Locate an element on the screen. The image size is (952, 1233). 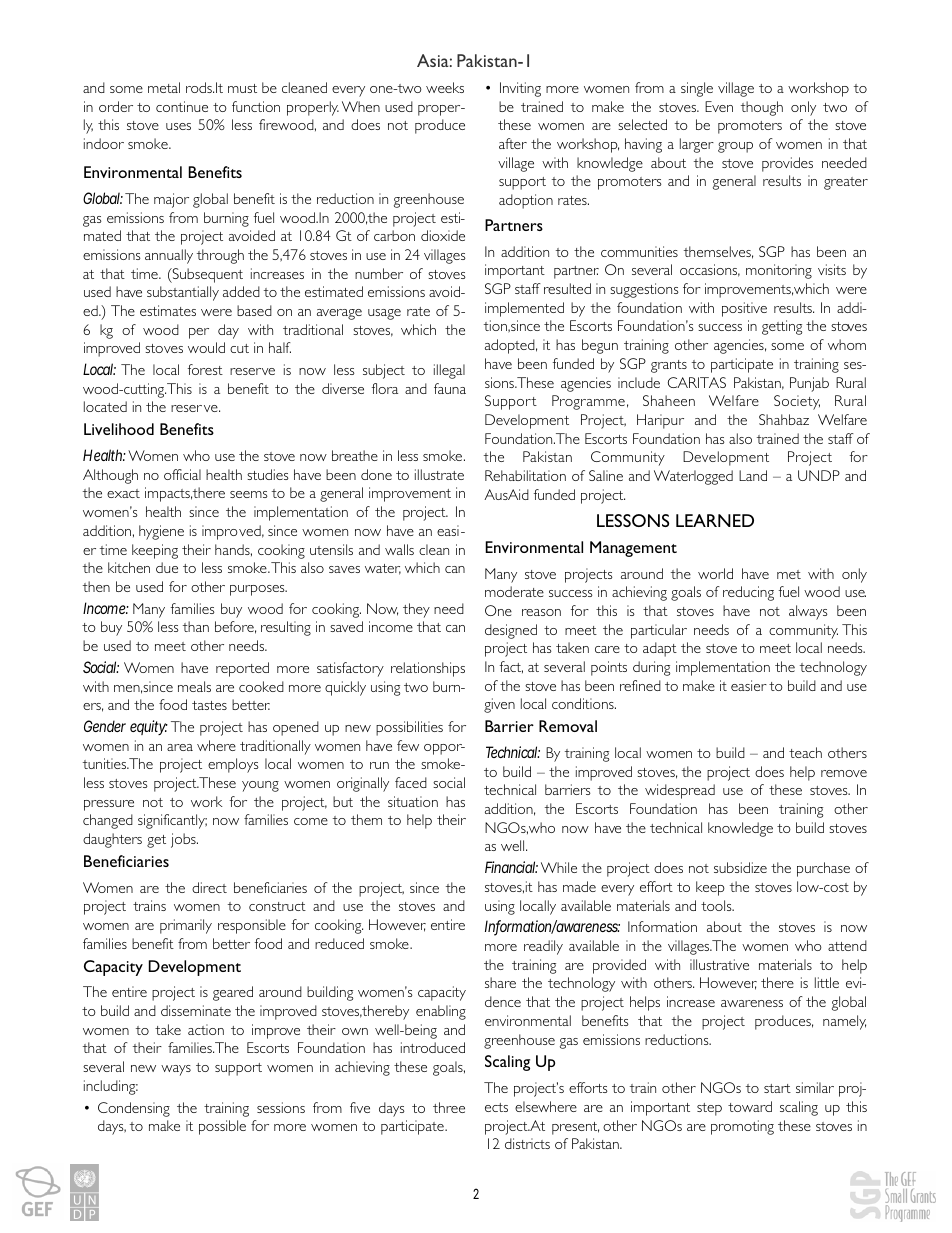
after is located at coordinates (513, 143).
